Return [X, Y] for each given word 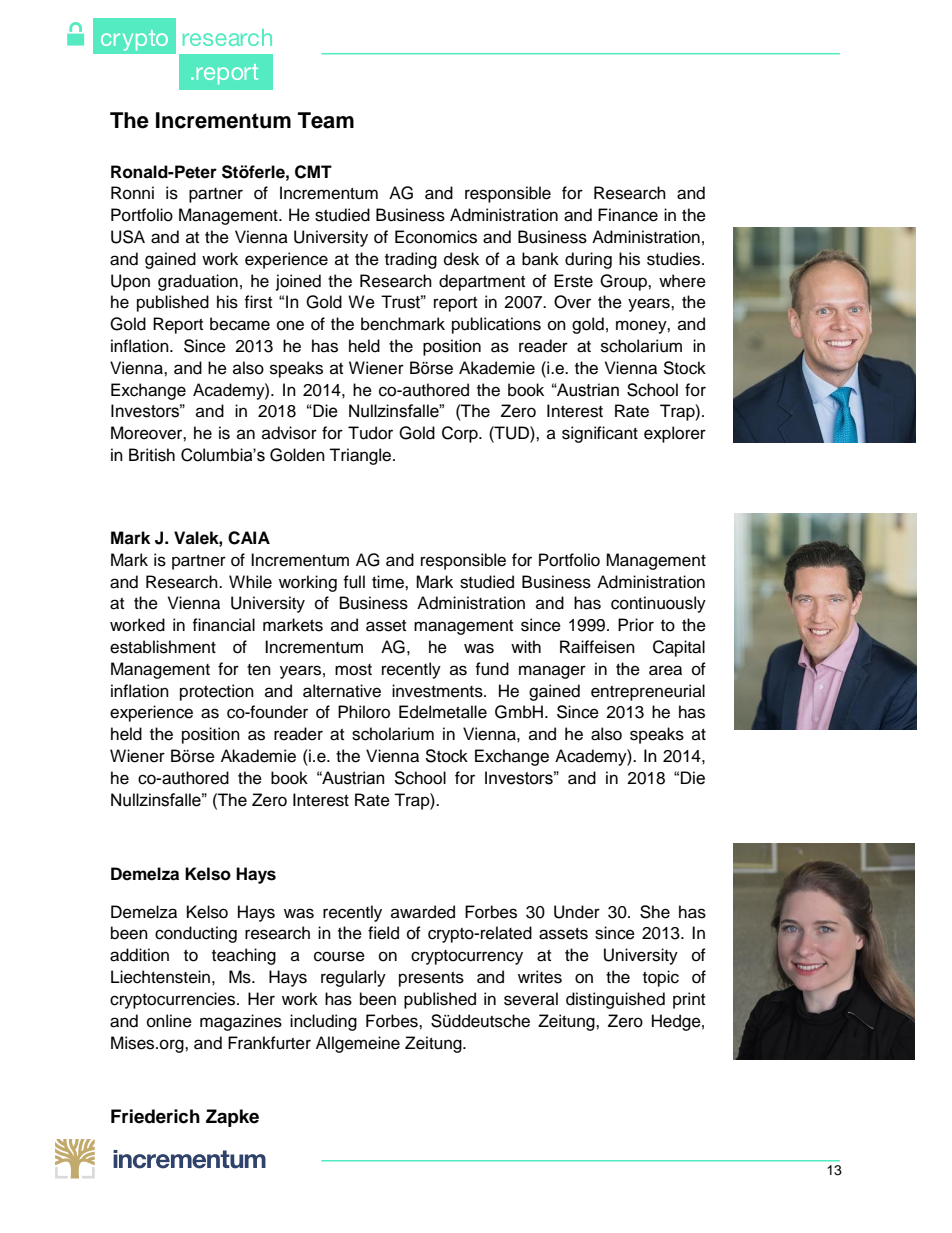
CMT [313, 172]
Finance [628, 215]
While [250, 582]
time [389, 582]
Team [326, 120]
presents [431, 979]
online [169, 1021]
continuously [658, 604]
